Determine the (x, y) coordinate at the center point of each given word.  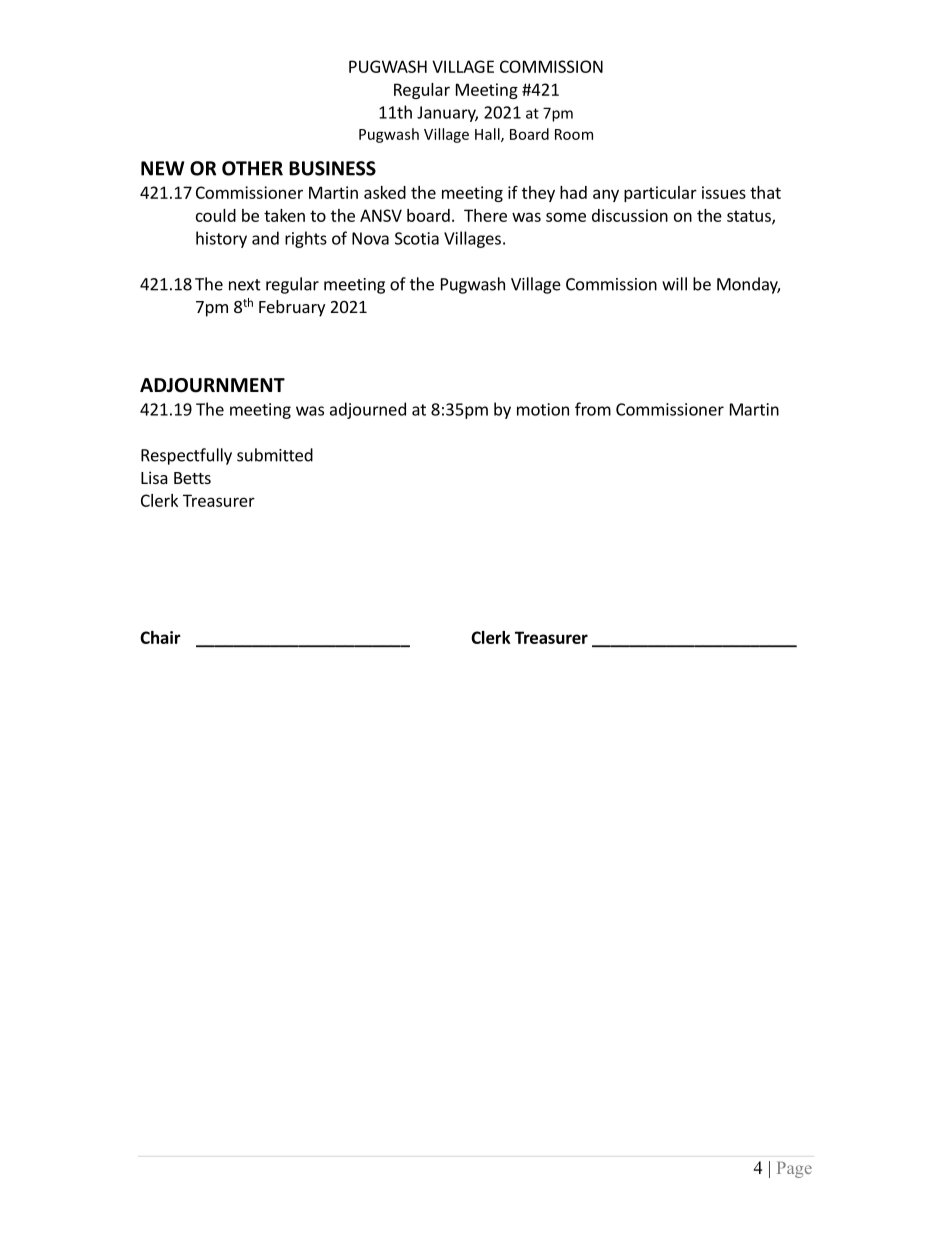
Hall (488, 135)
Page (794, 1170)
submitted (275, 455)
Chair (160, 637)
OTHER (252, 168)
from (593, 409)
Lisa (154, 477)
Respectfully (186, 456)
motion (543, 409)
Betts (192, 478)
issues (724, 192)
